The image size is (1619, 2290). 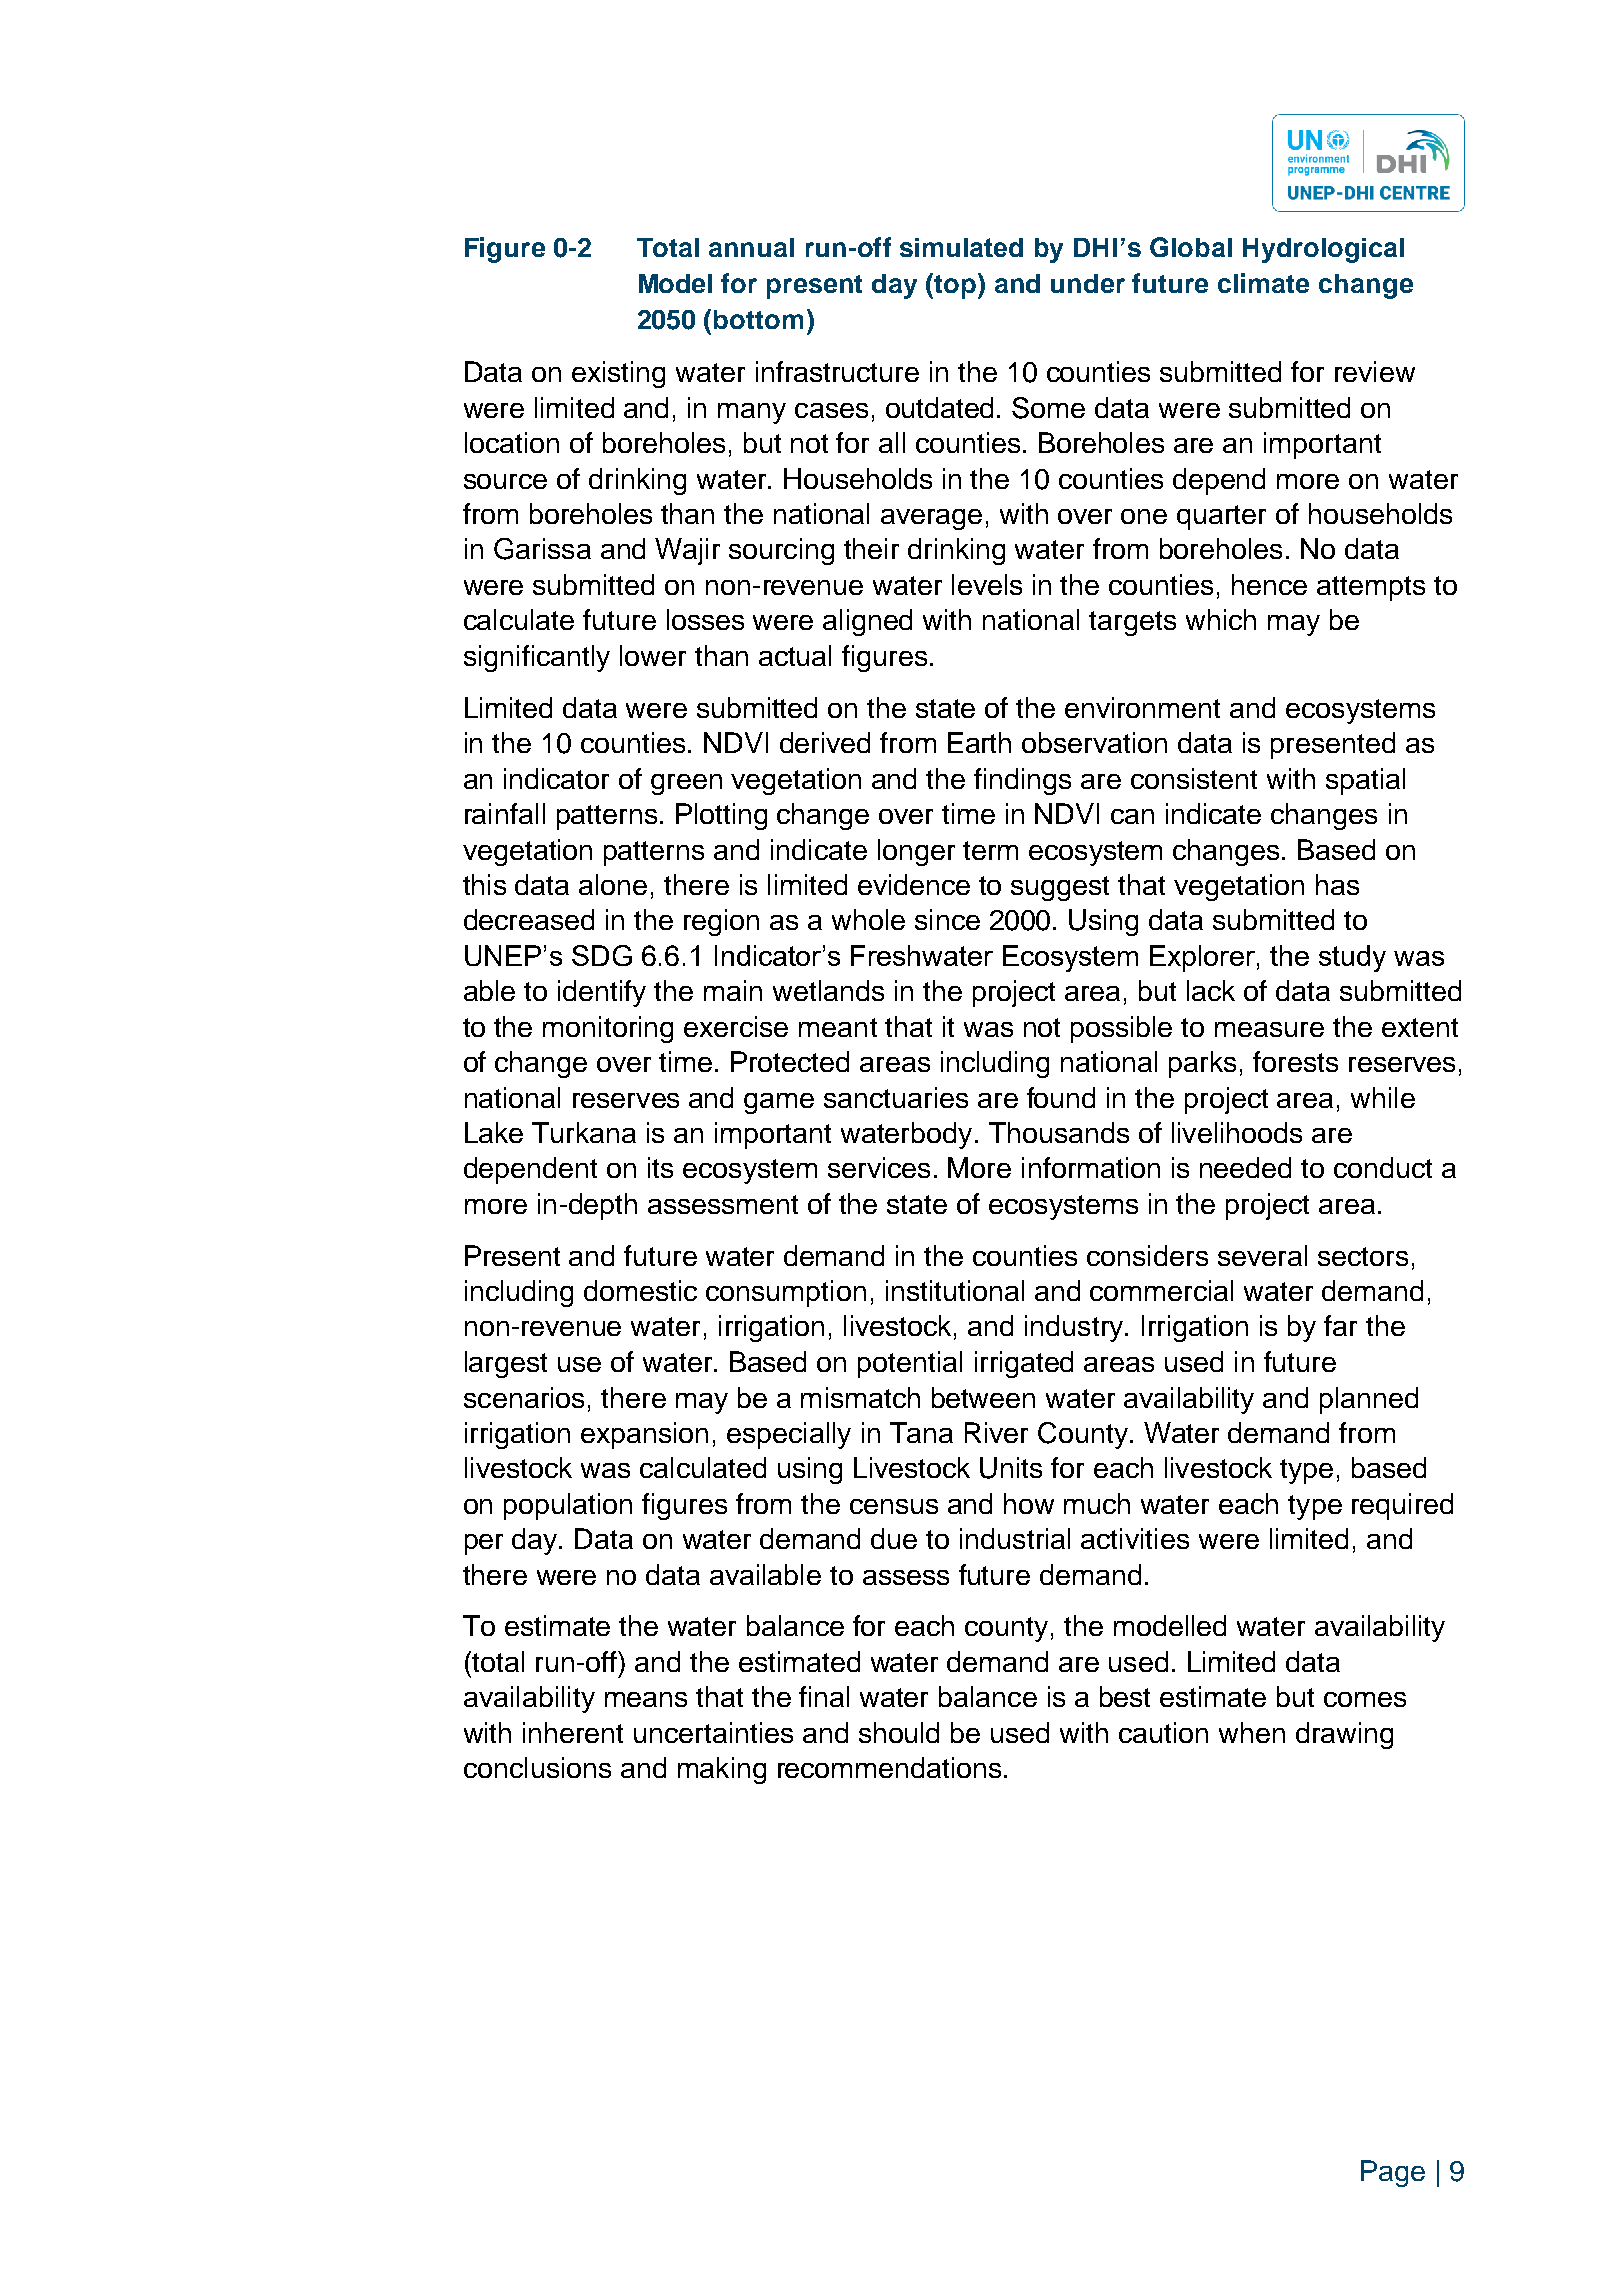 I want to click on conclusions, so click(x=537, y=1767).
